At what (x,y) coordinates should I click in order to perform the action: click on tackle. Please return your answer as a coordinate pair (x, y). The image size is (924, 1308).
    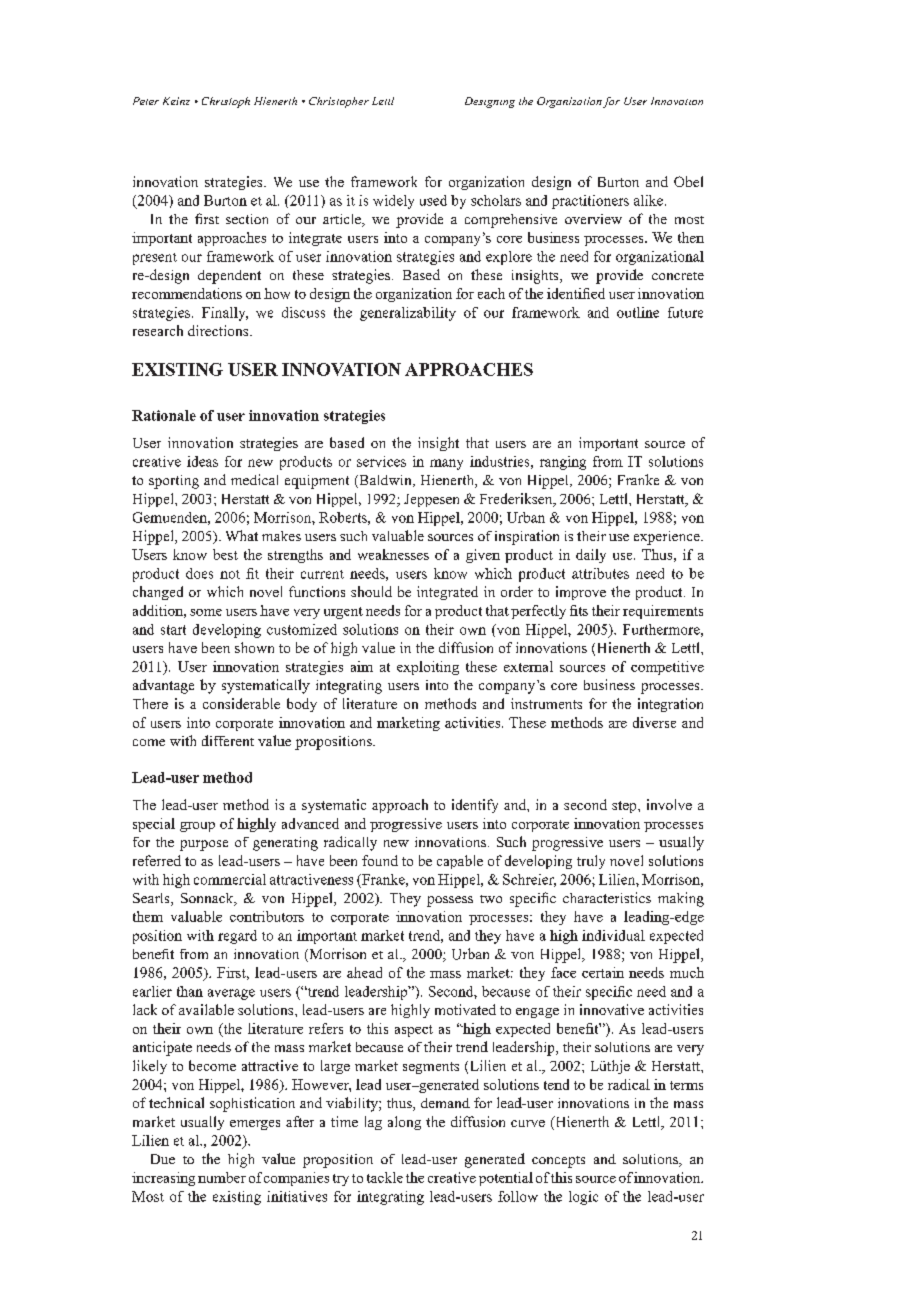
    Looking at the image, I should click on (385, 1177).
